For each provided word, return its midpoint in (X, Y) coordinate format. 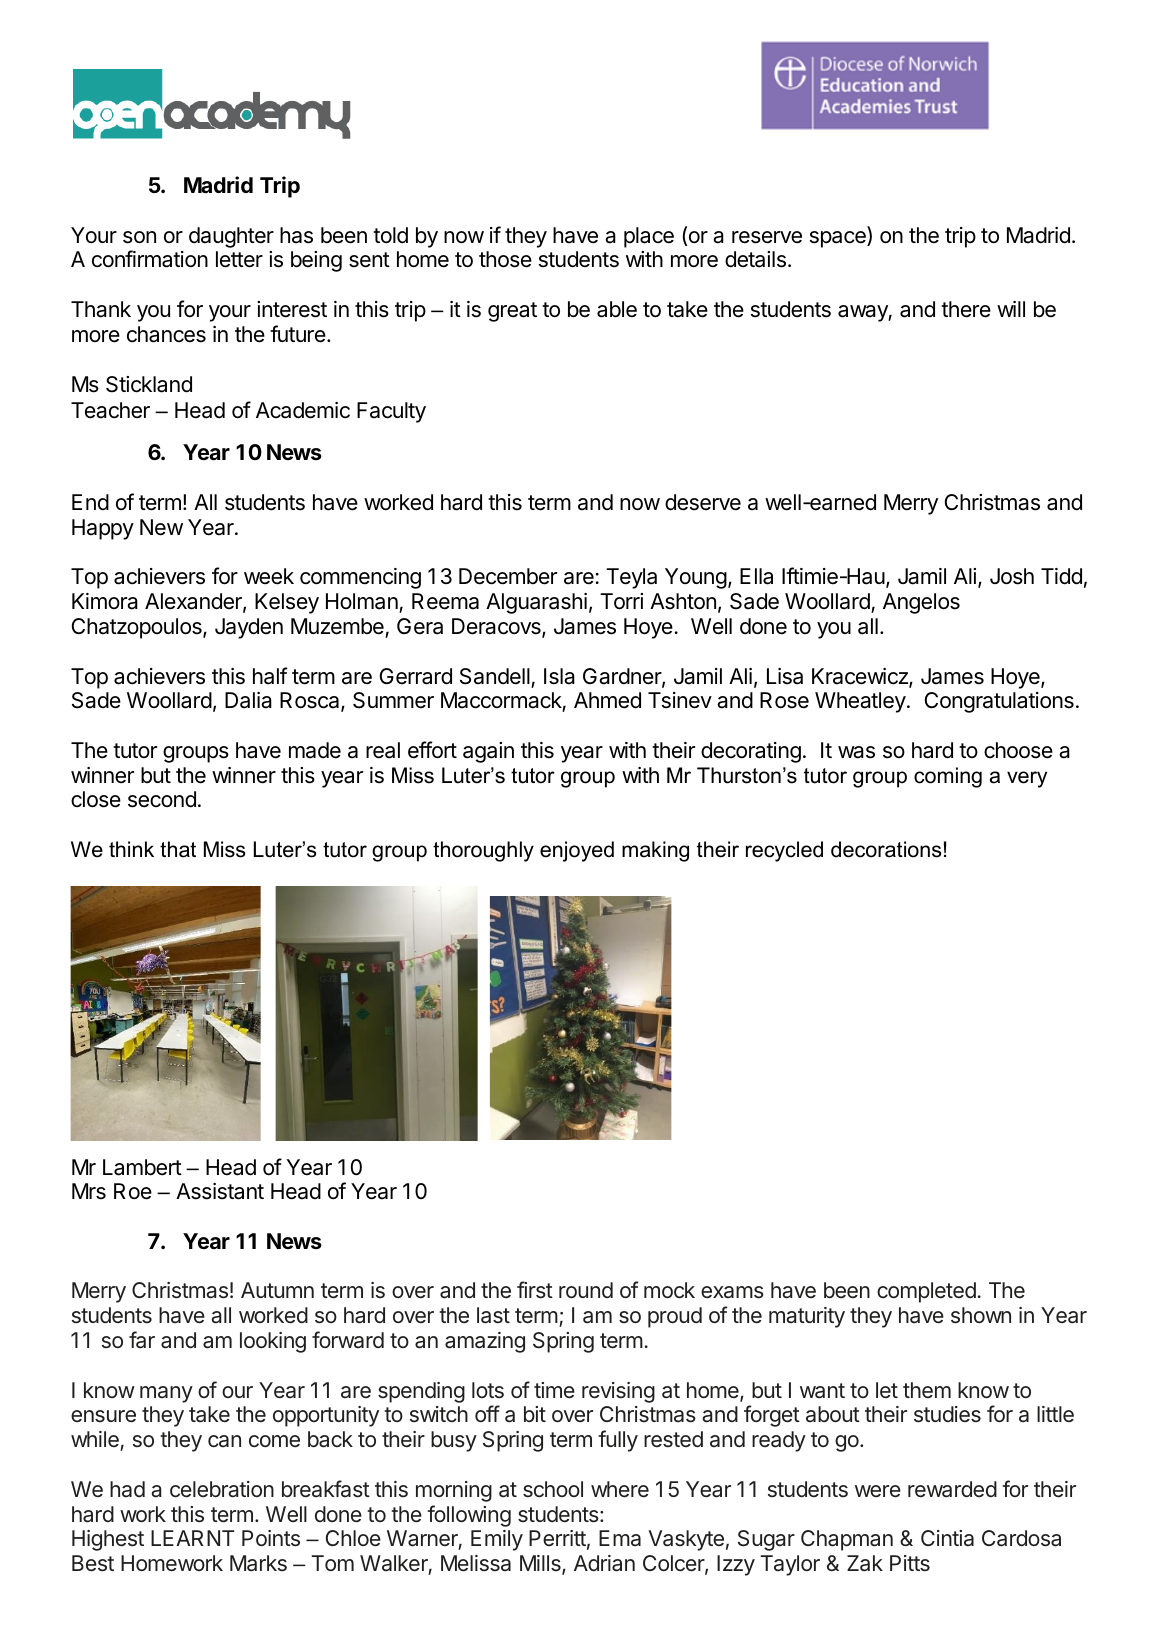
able (617, 309)
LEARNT (192, 1538)
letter (239, 259)
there (966, 309)
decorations (886, 849)
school (553, 1489)
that (178, 849)
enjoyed (577, 851)
